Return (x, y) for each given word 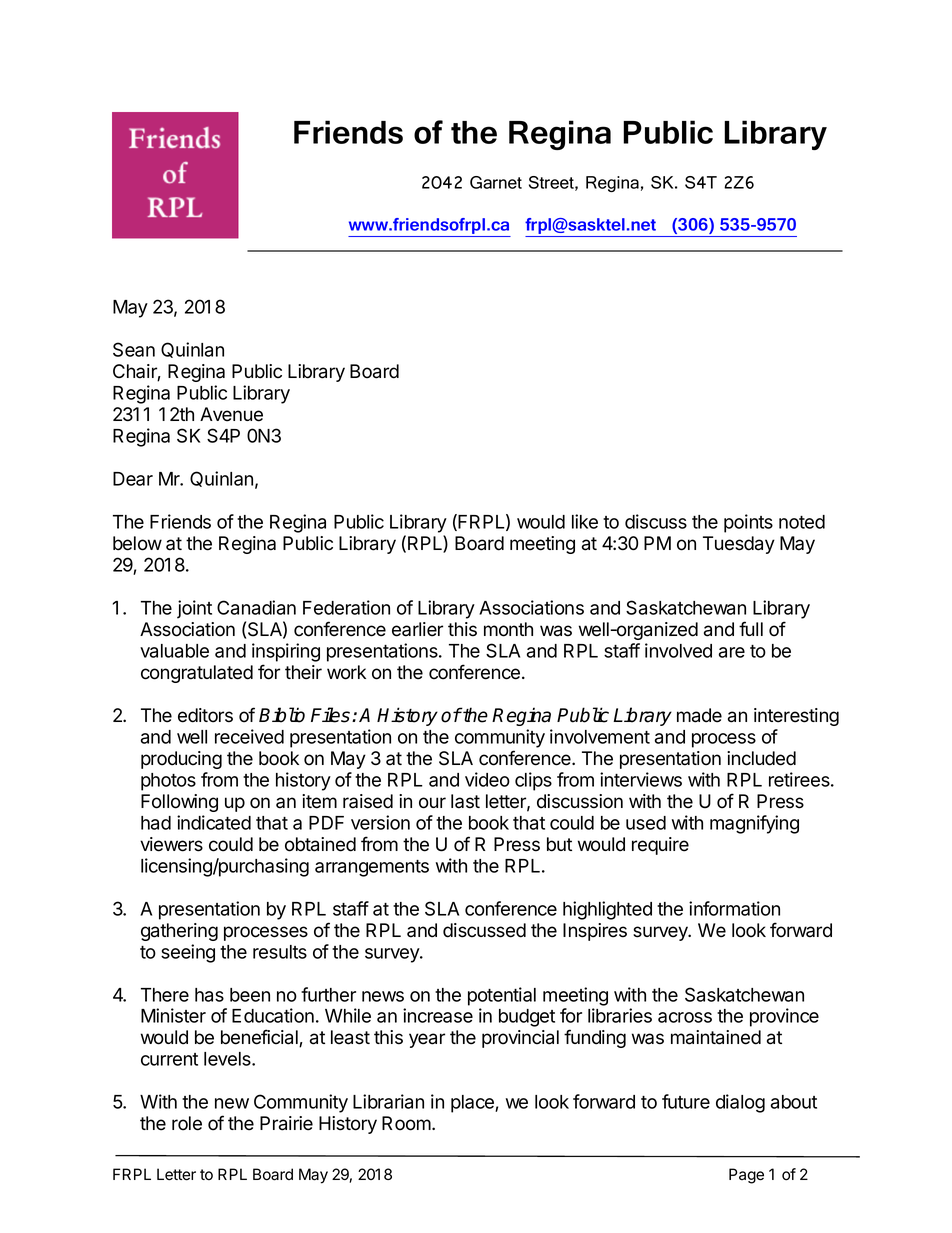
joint (194, 609)
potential (502, 996)
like (585, 521)
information (734, 908)
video (487, 779)
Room (407, 1123)
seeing (188, 953)
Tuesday (739, 545)
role (187, 1123)
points (748, 523)
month (508, 629)
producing (181, 760)
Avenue (231, 414)
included (761, 758)
